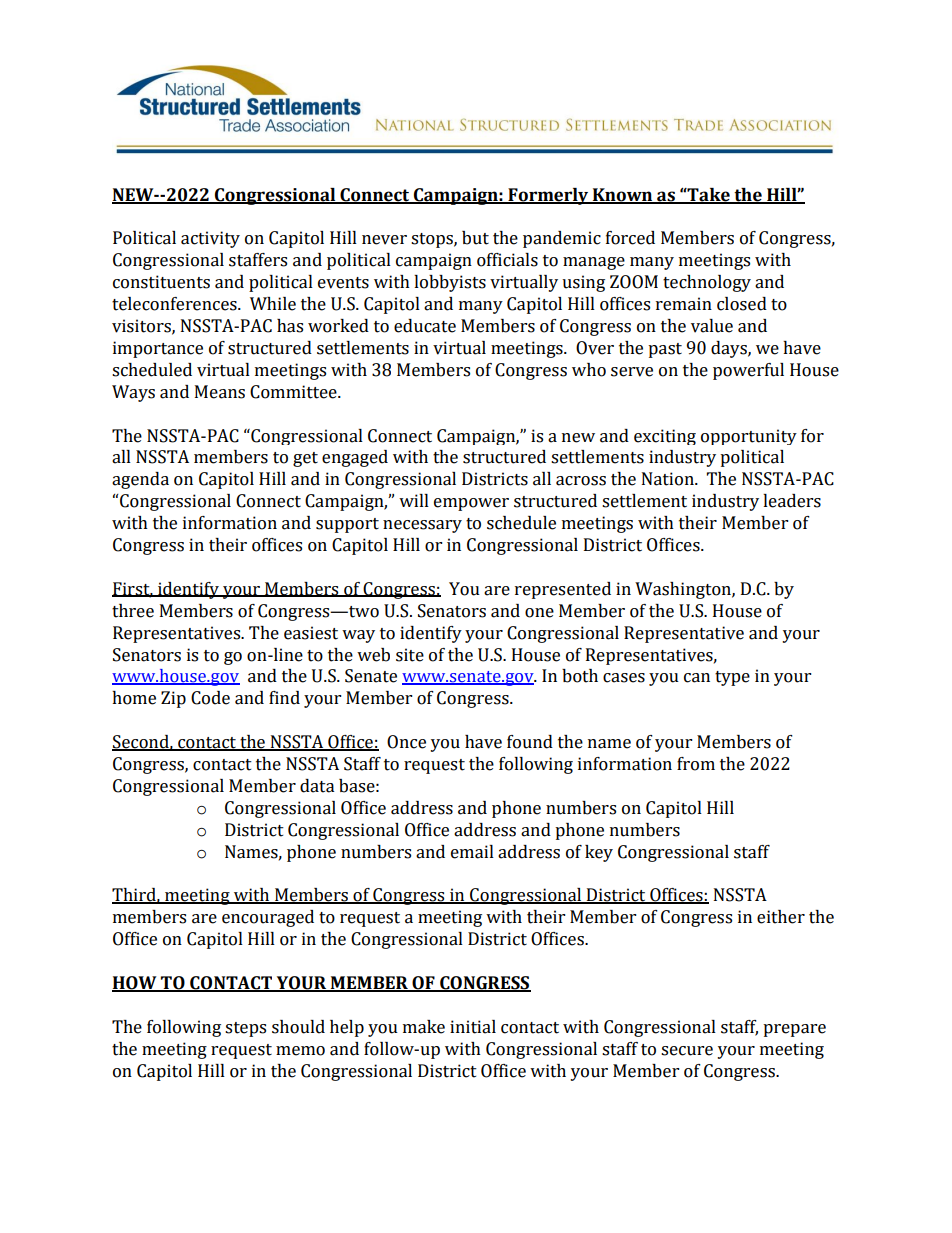  I want to click on site, so click(410, 655).
